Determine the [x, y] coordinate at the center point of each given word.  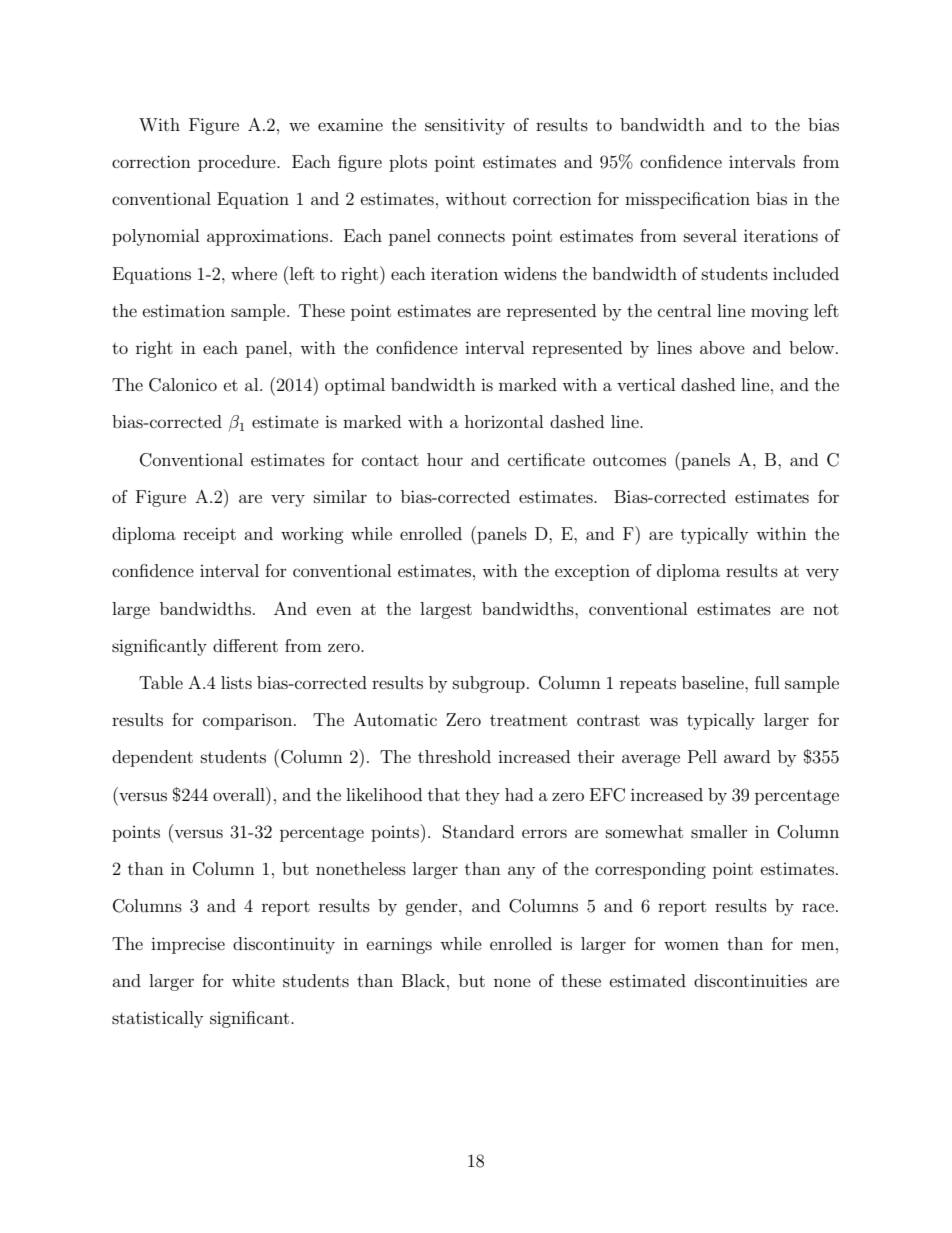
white [253, 980]
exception [592, 573]
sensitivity [465, 126]
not [826, 609]
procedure [238, 163]
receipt [209, 535]
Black [425, 980]
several [710, 235]
